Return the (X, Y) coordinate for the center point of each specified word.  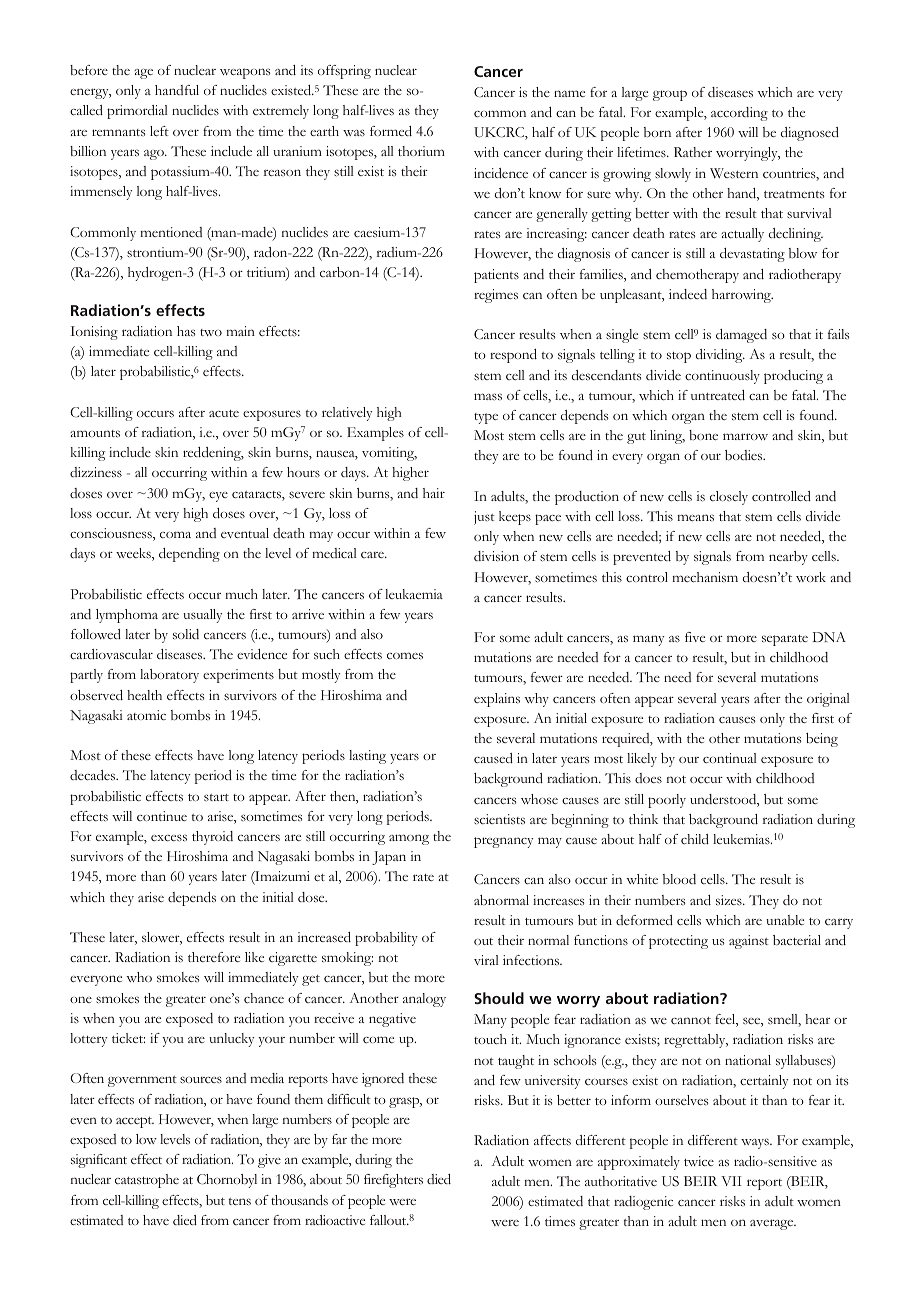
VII (731, 1181)
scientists (499, 819)
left (159, 131)
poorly (667, 801)
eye (218, 497)
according (739, 114)
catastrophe (147, 1181)
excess (169, 837)
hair (434, 493)
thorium (421, 151)
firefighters (393, 1181)
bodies (745, 455)
